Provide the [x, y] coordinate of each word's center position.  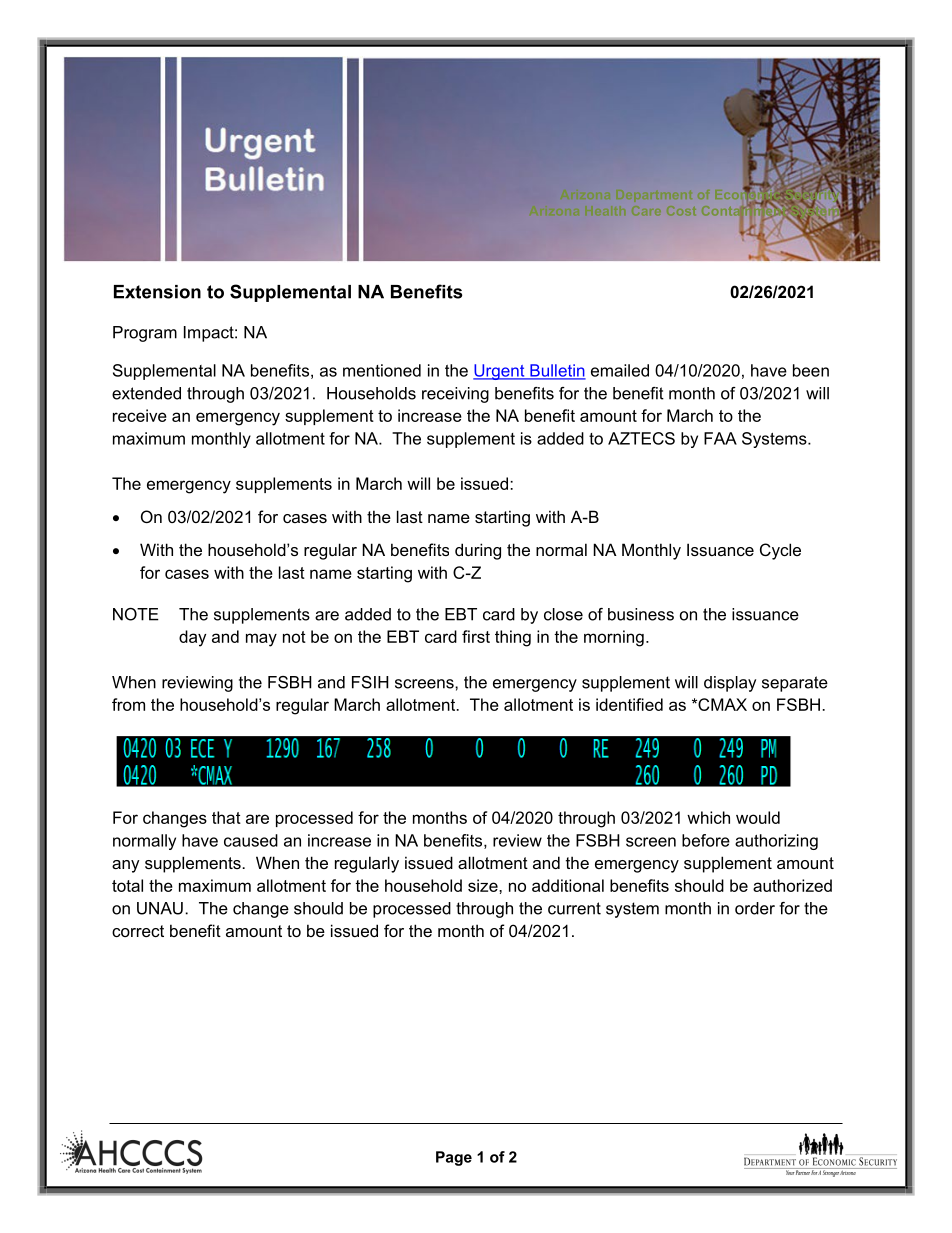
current [574, 908]
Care [646, 210]
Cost [681, 210]
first [476, 636]
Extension [157, 292]
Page [454, 1158]
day [192, 638]
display [730, 684]
